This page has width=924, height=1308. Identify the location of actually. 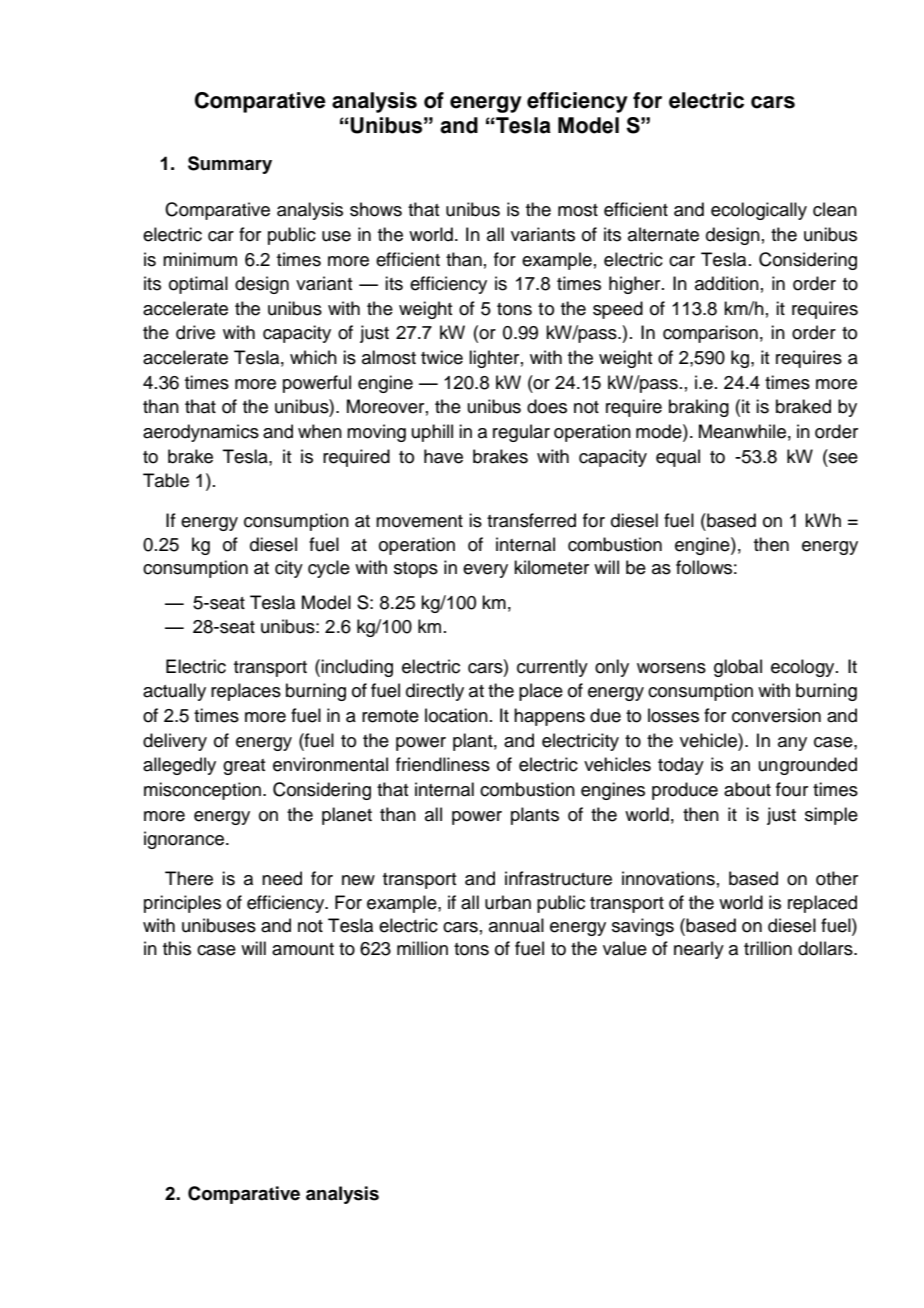
(174, 692).
